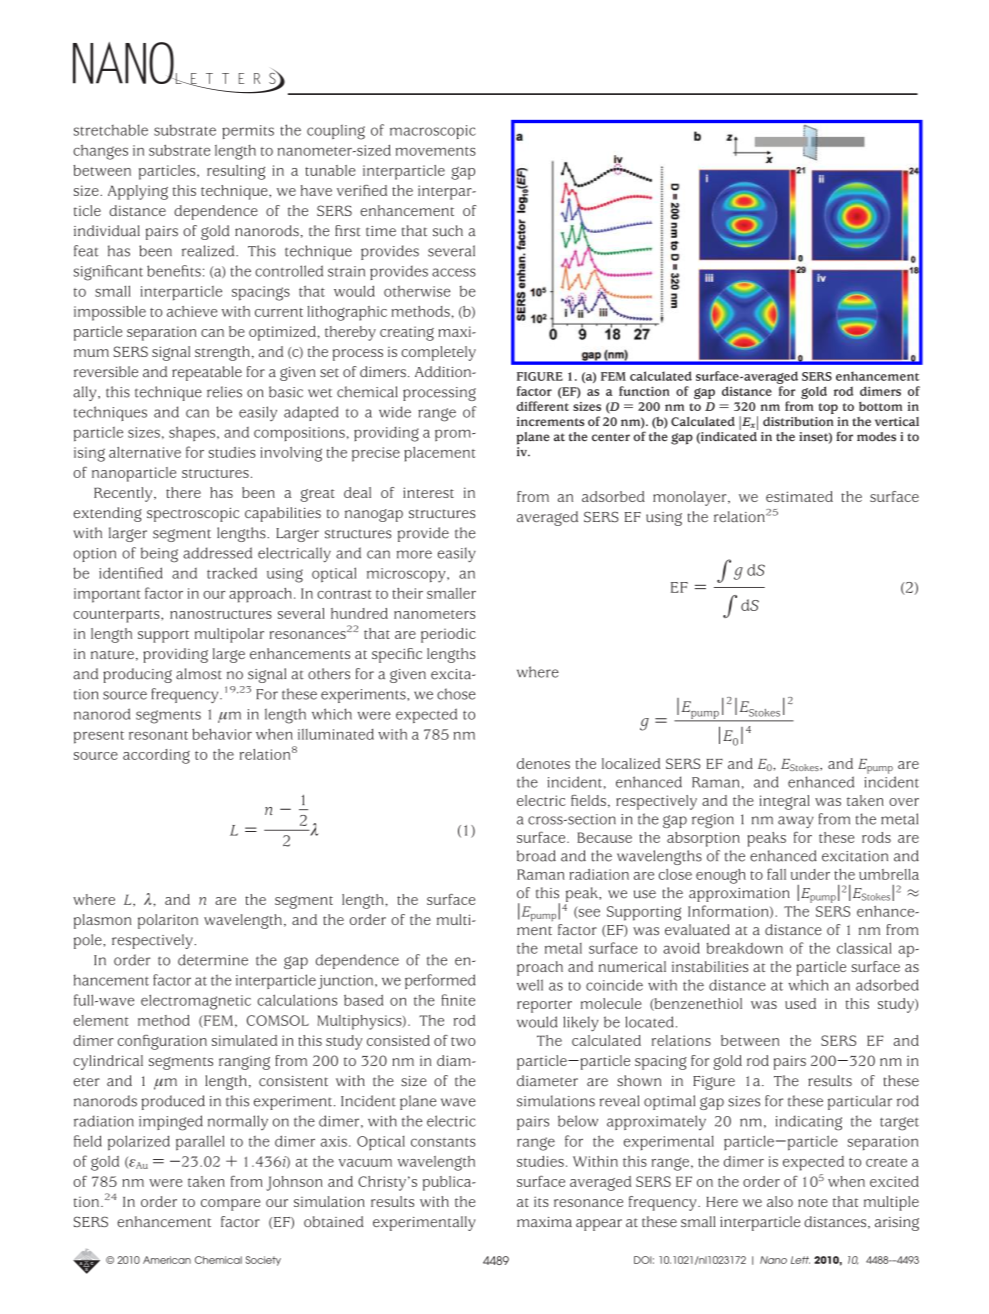 This screenshot has width=989, height=1314. I want to click on American, so click(167, 1260).
